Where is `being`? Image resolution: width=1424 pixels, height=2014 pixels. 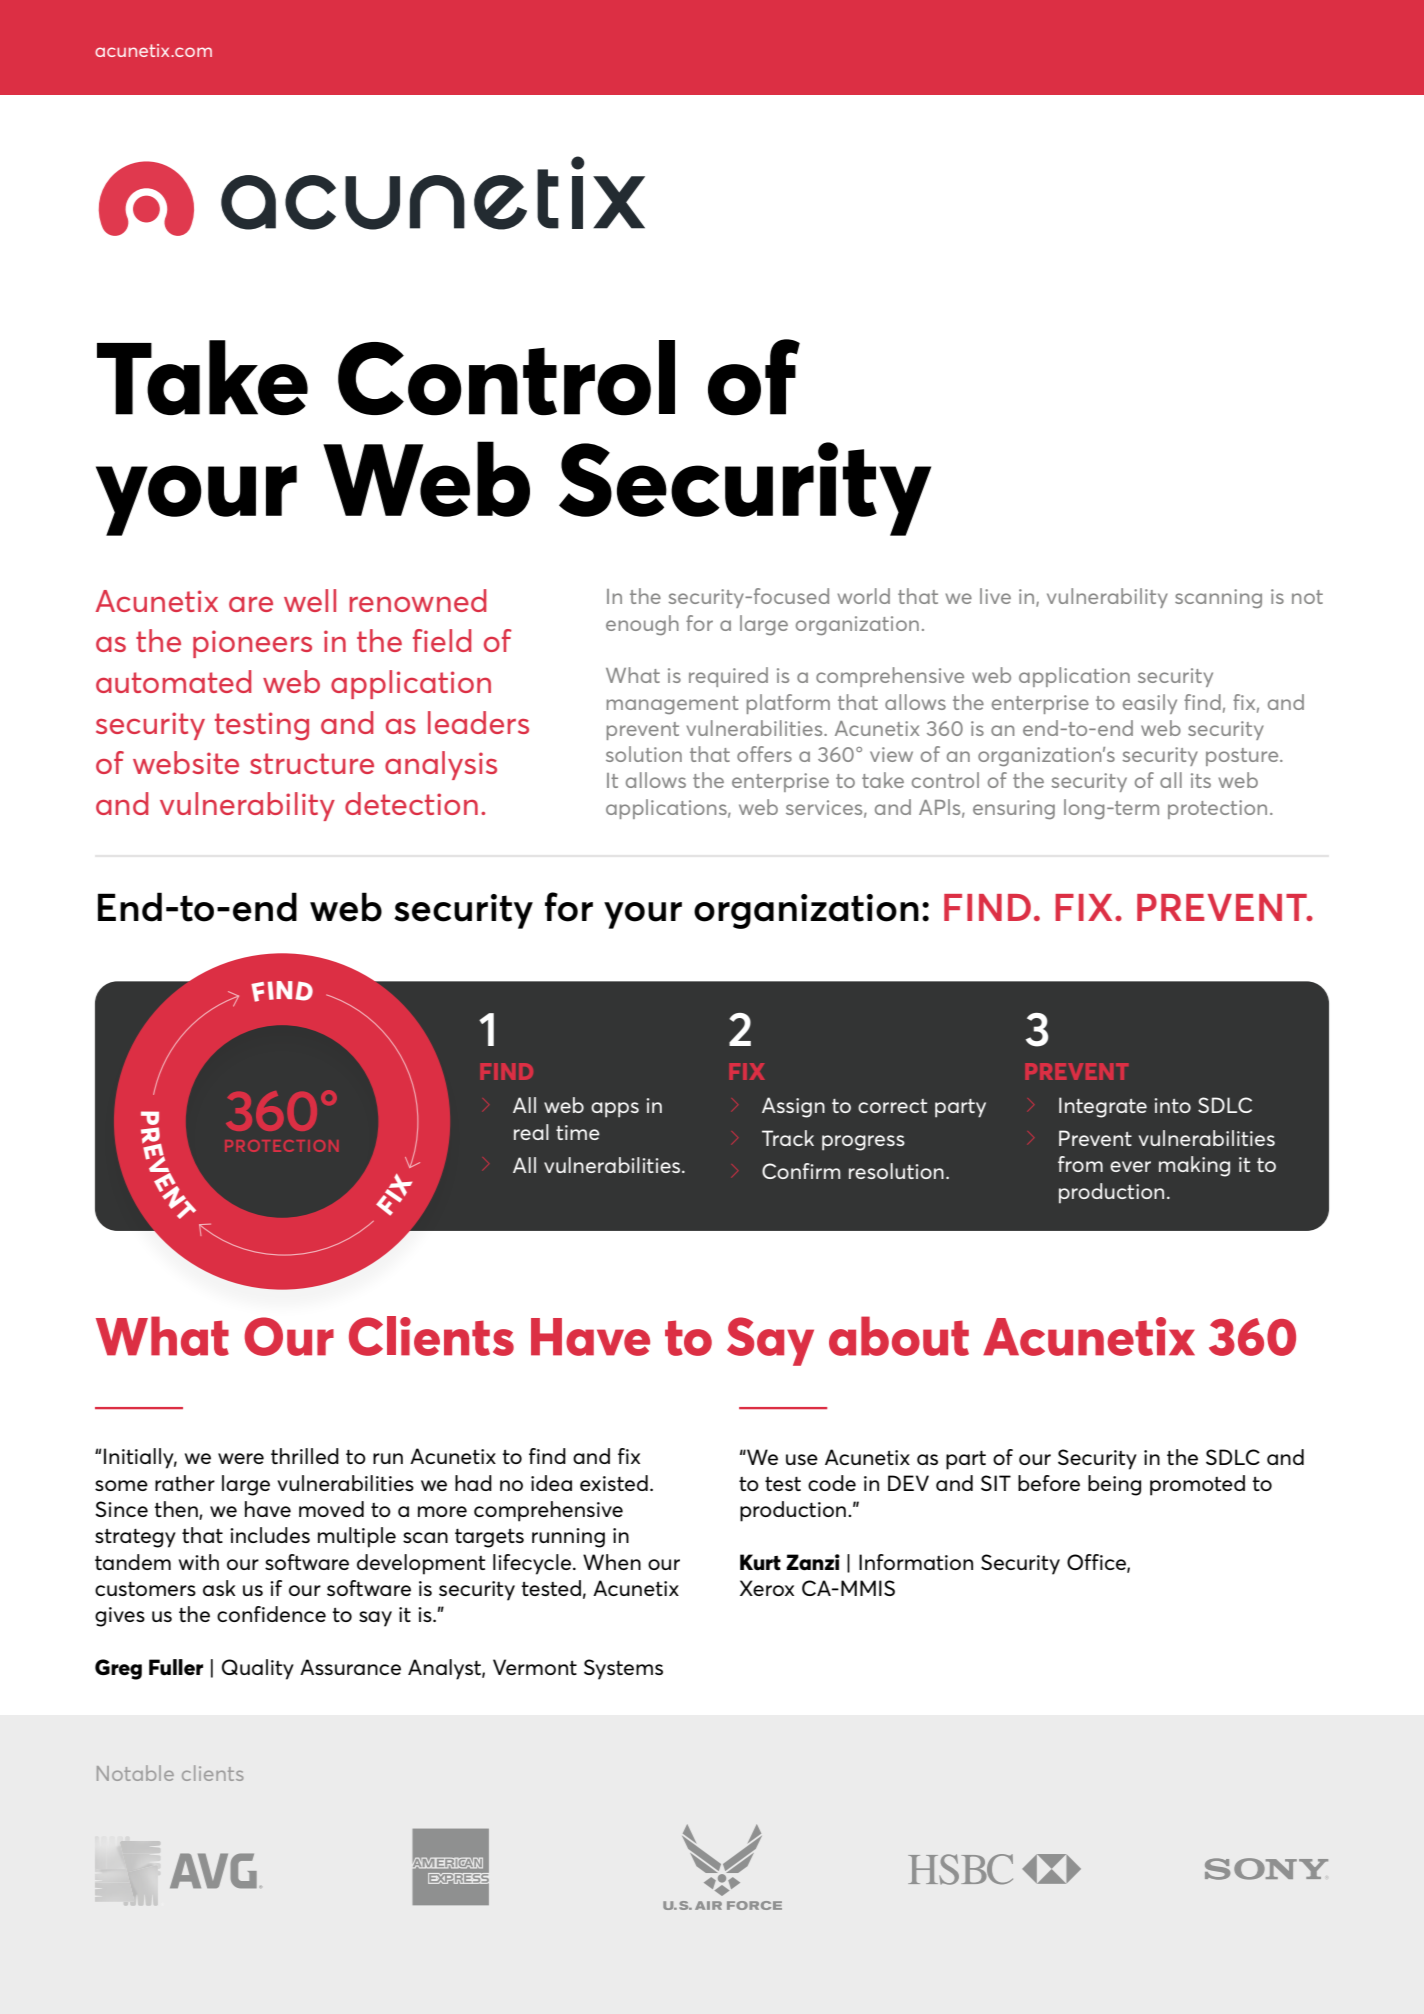
being is located at coordinates (1114, 1485).
